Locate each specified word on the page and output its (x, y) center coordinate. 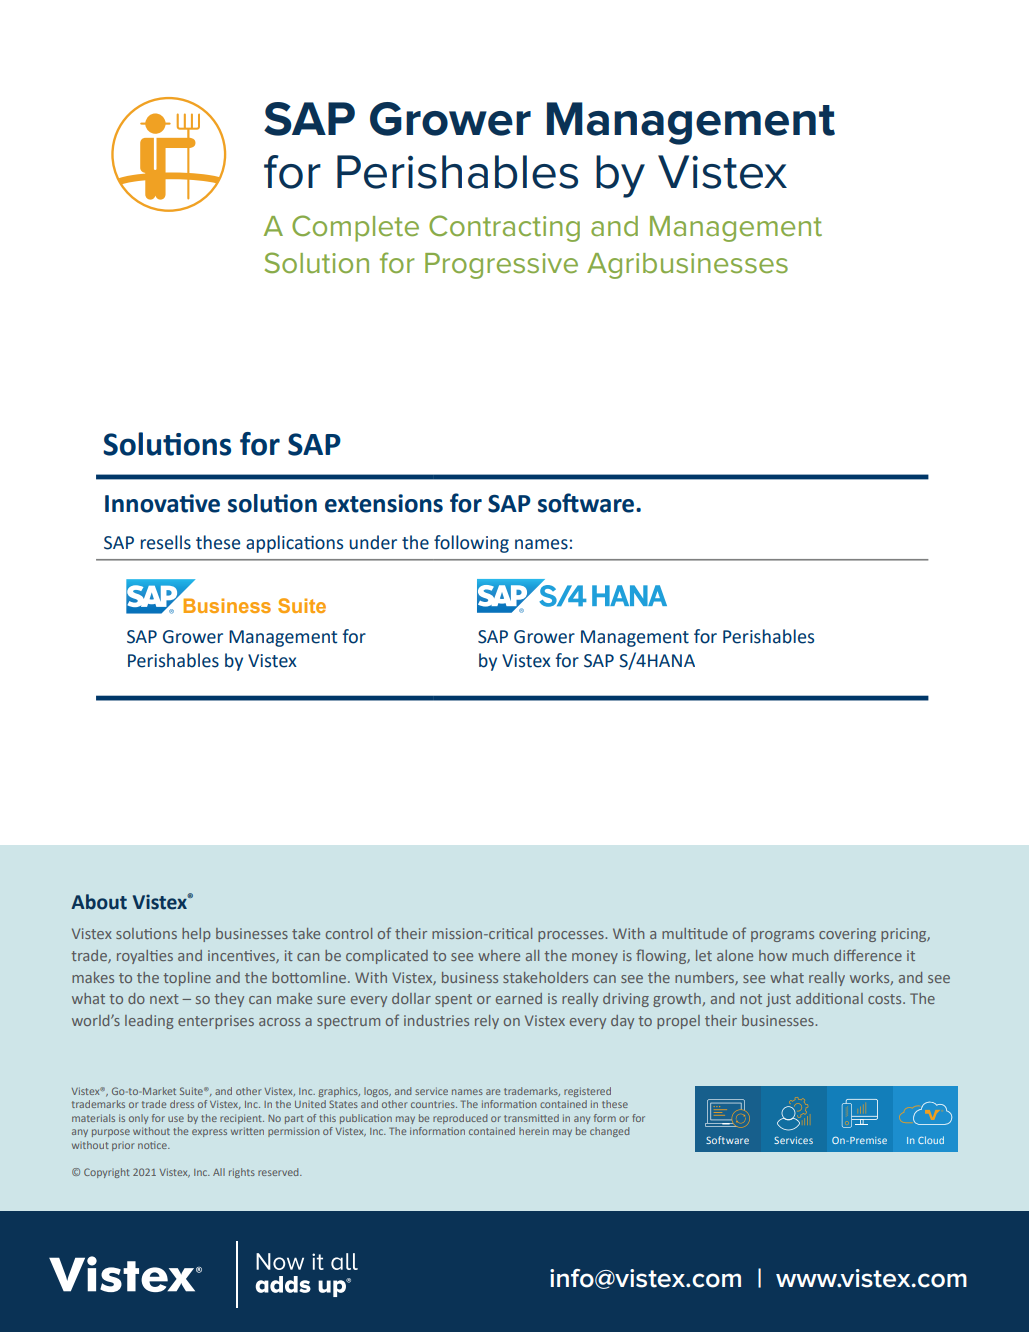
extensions (384, 503)
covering (847, 935)
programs (782, 936)
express (209, 1133)
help (196, 935)
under (373, 542)
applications (294, 544)
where (499, 955)
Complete (355, 228)
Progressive (501, 266)
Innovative (162, 503)
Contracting (504, 228)
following (471, 544)
